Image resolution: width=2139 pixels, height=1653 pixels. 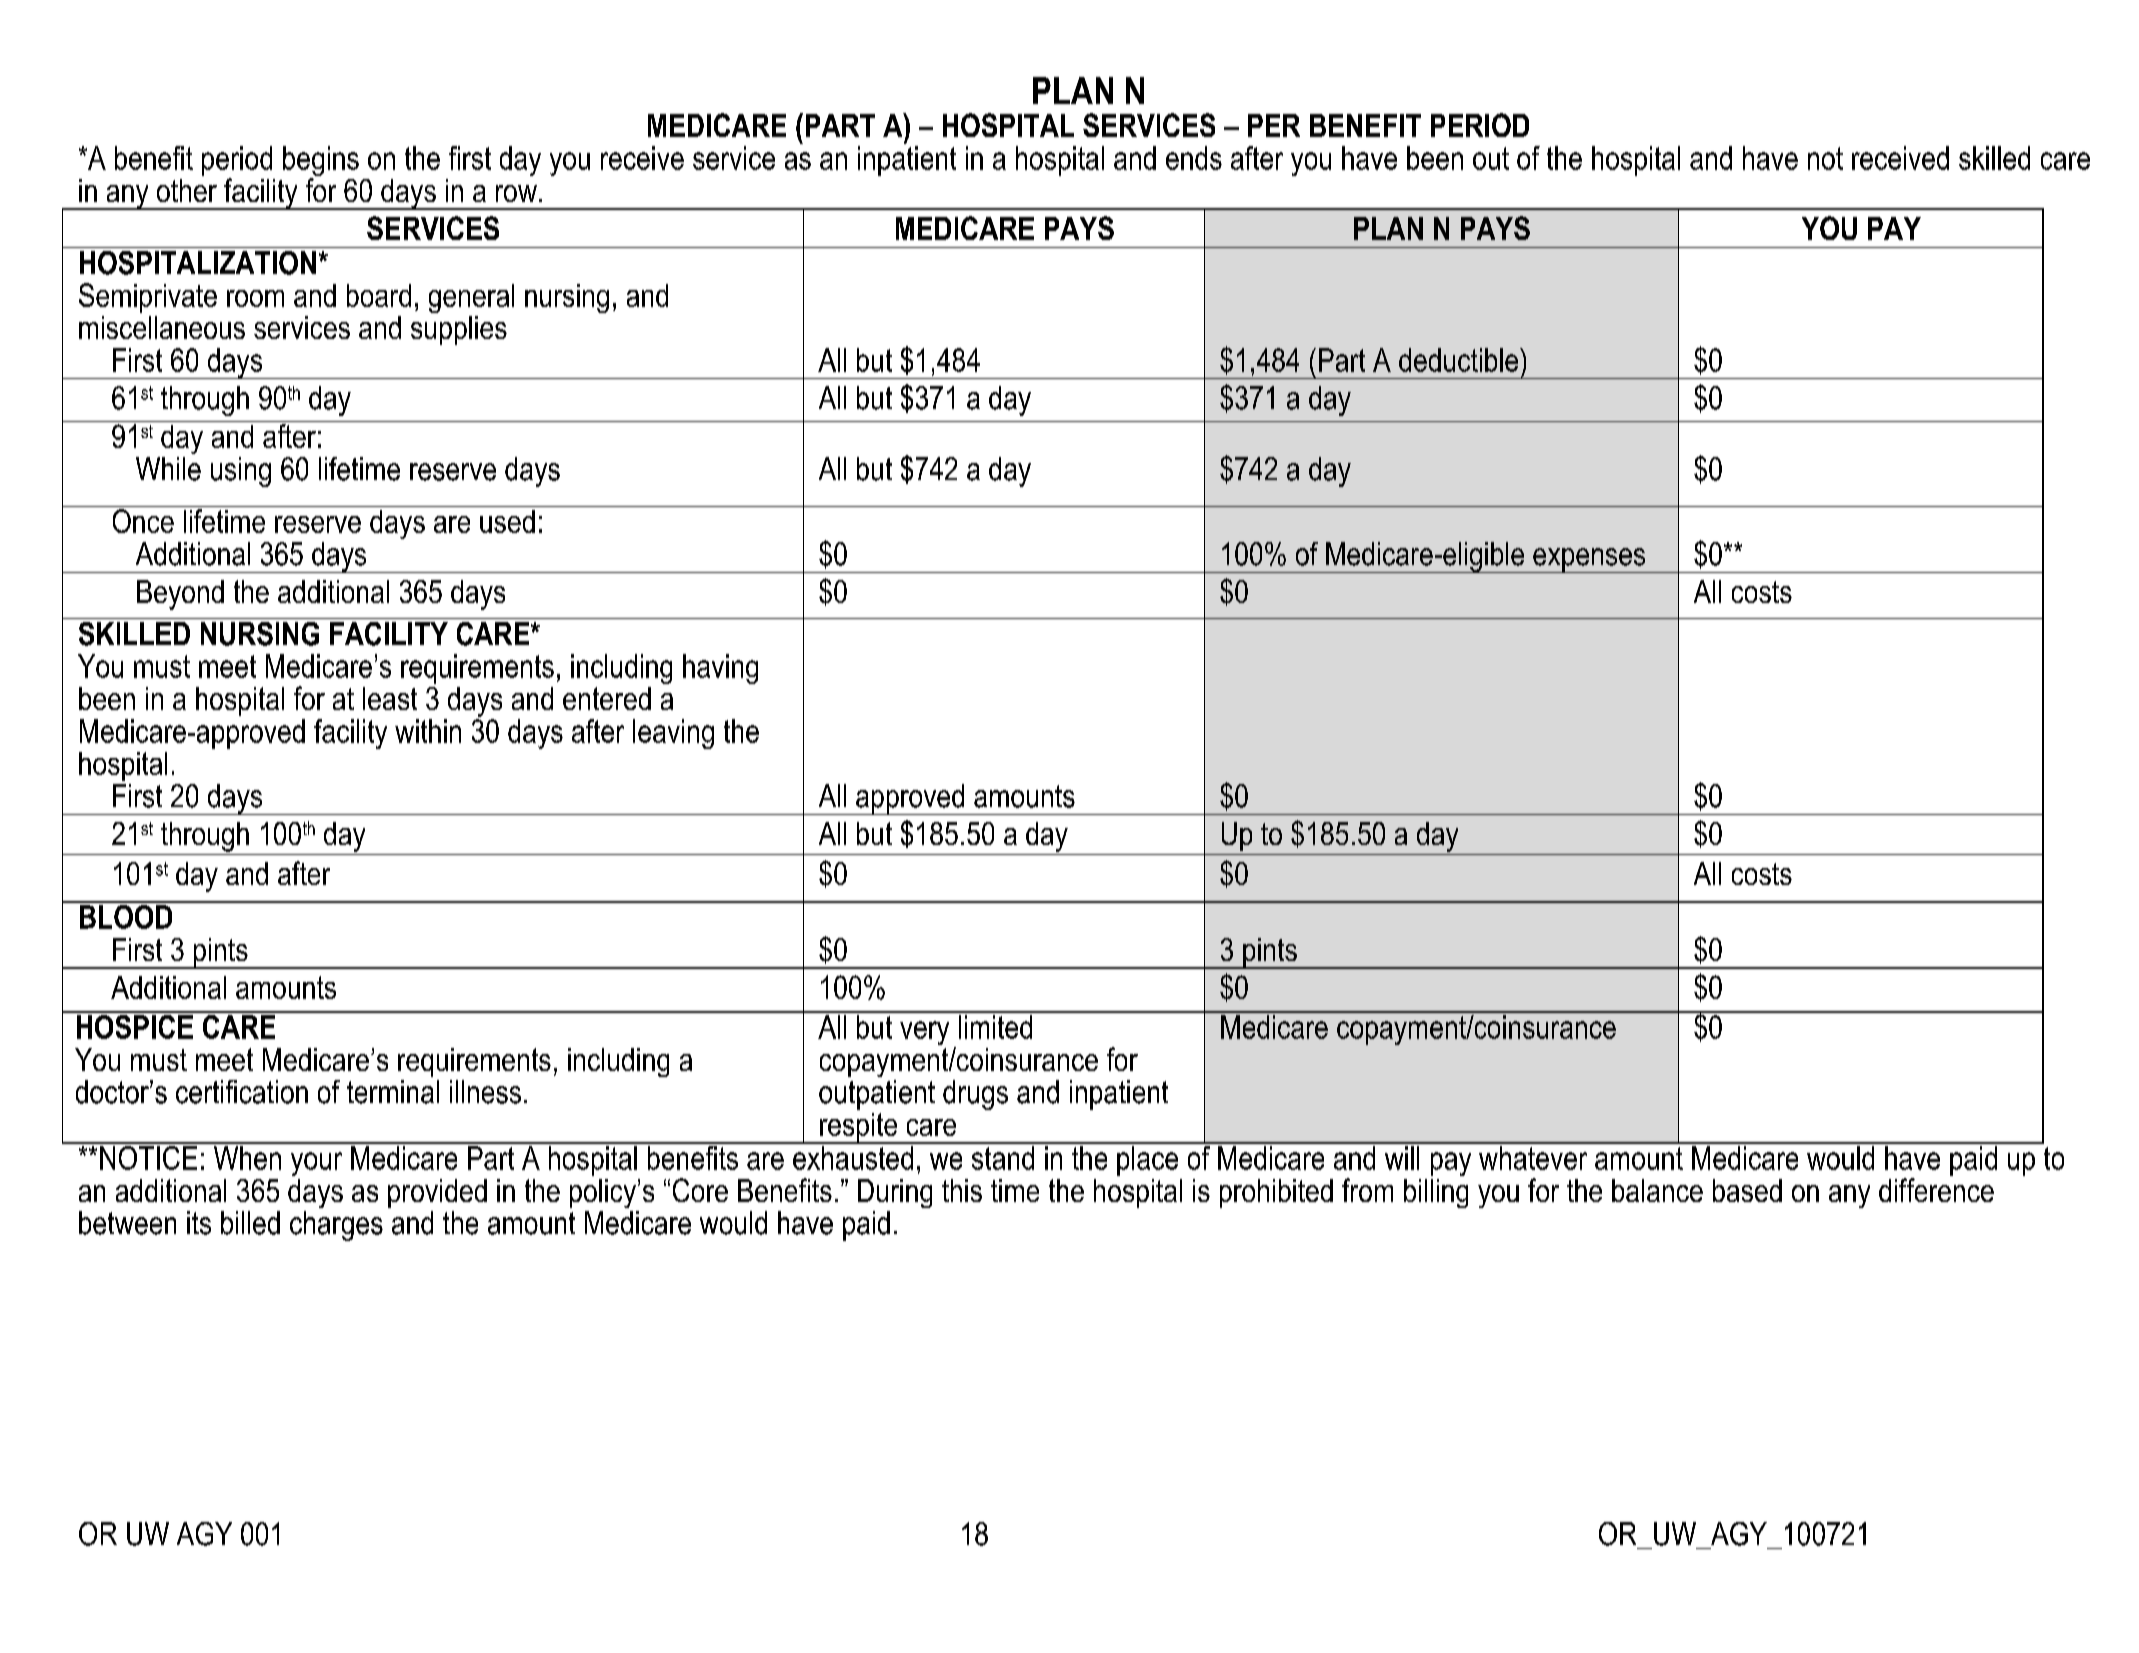 I want to click on having, so click(x=720, y=669).
